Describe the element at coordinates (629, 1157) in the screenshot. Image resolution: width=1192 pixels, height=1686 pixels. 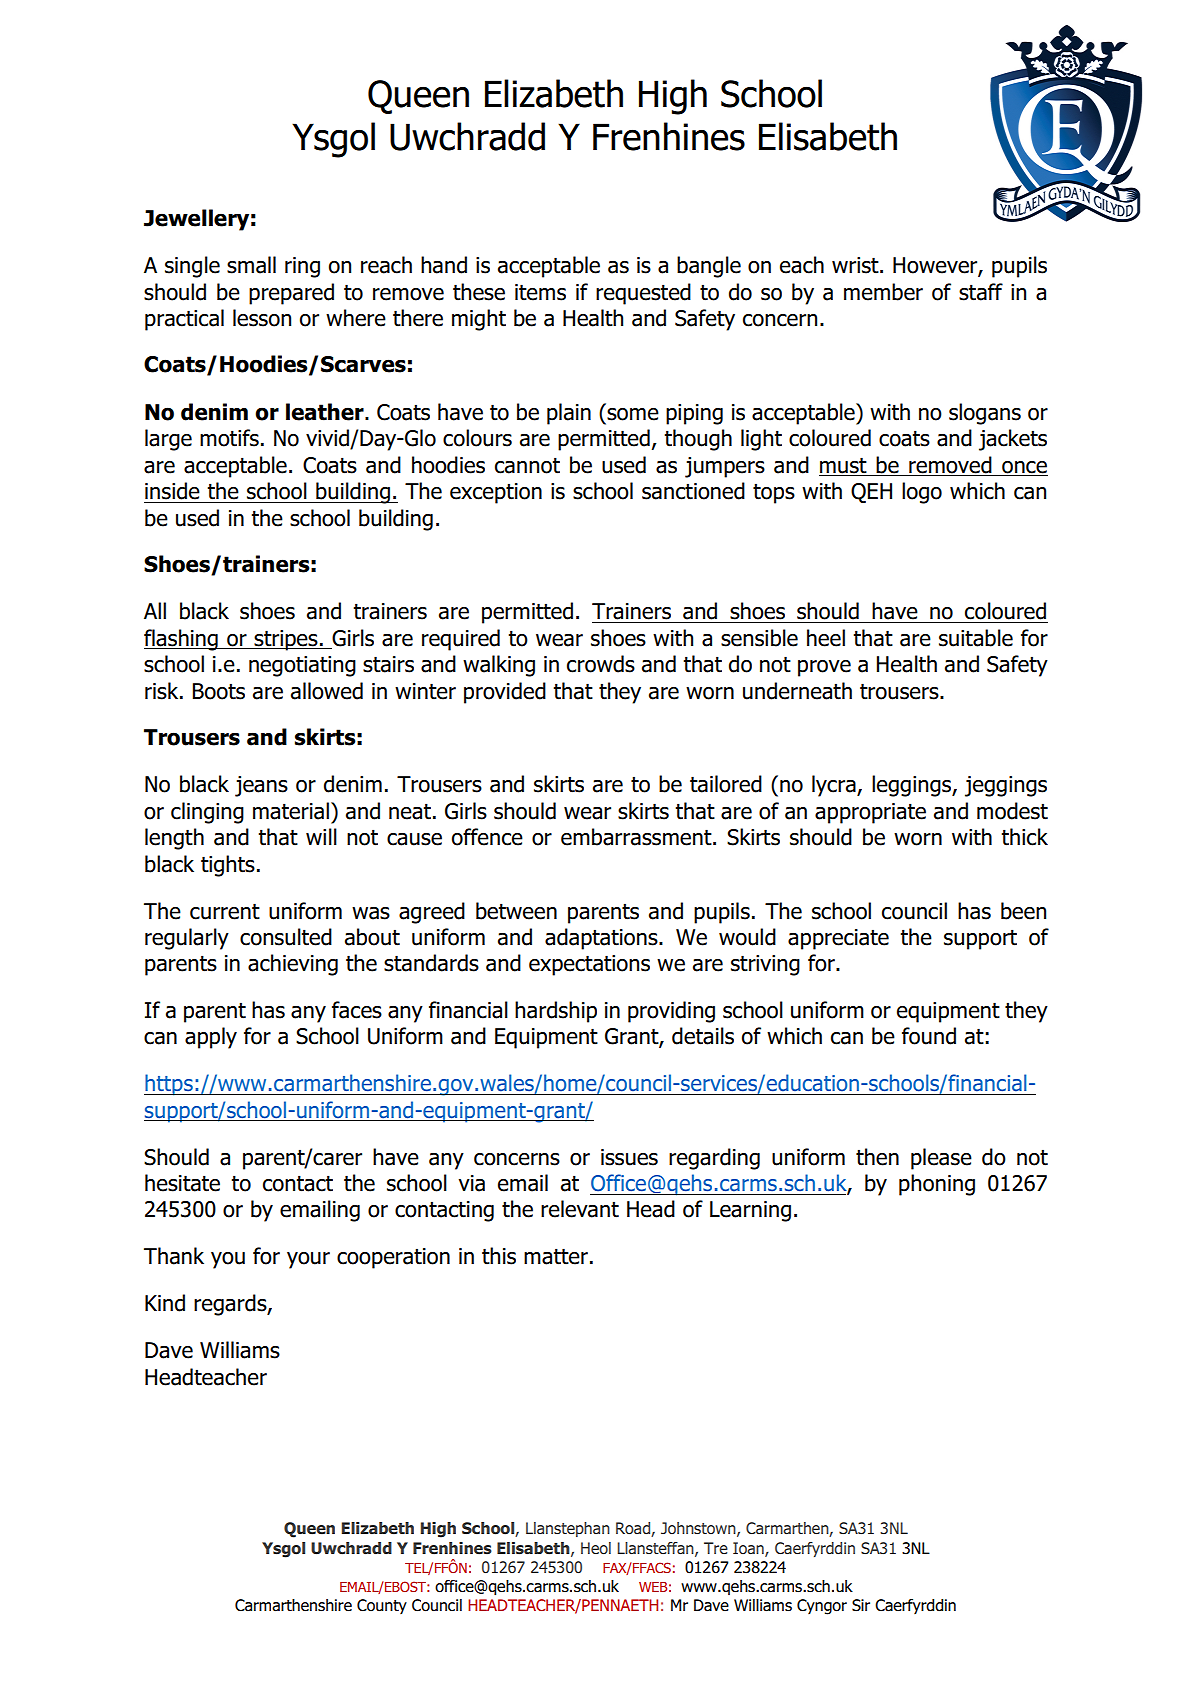
I see `issues` at that location.
